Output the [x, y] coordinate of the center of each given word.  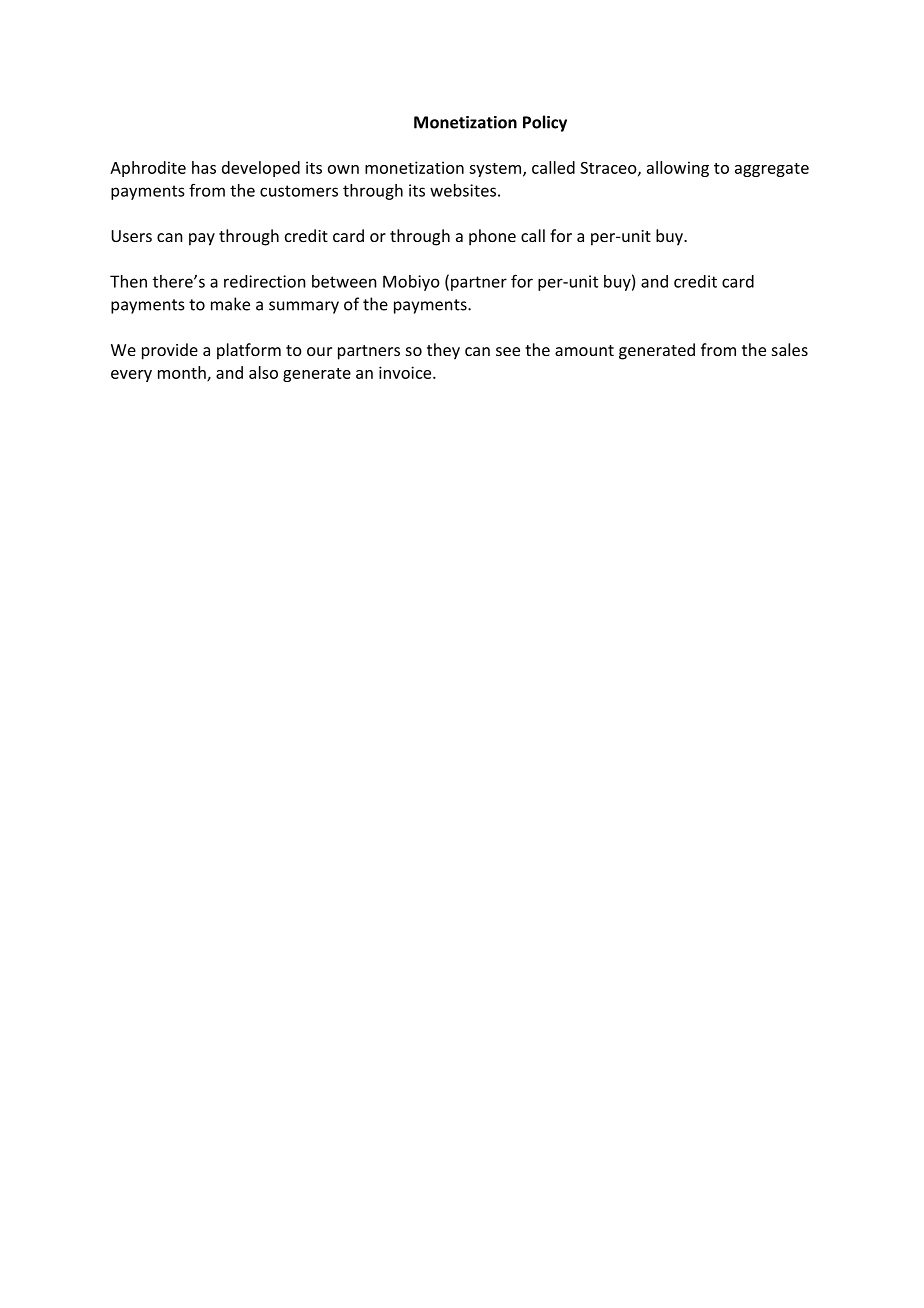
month [183, 373]
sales [790, 349]
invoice [406, 372]
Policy [545, 123]
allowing [678, 169]
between [344, 281]
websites [463, 190]
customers [299, 191]
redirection [265, 281]
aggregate [772, 170]
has [204, 167]
